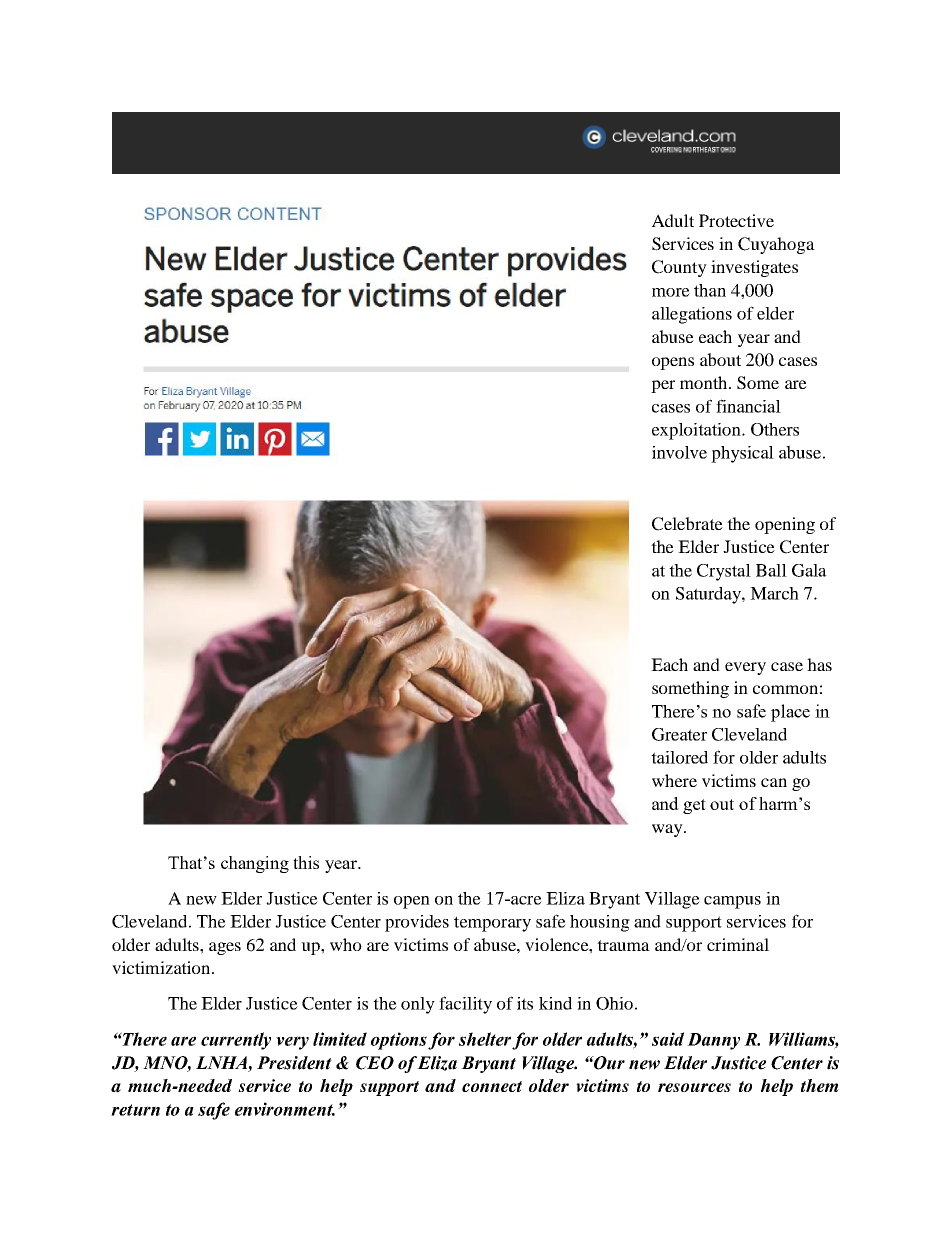  What do you see at coordinates (679, 268) in the screenshot?
I see `County` at bounding box center [679, 268].
